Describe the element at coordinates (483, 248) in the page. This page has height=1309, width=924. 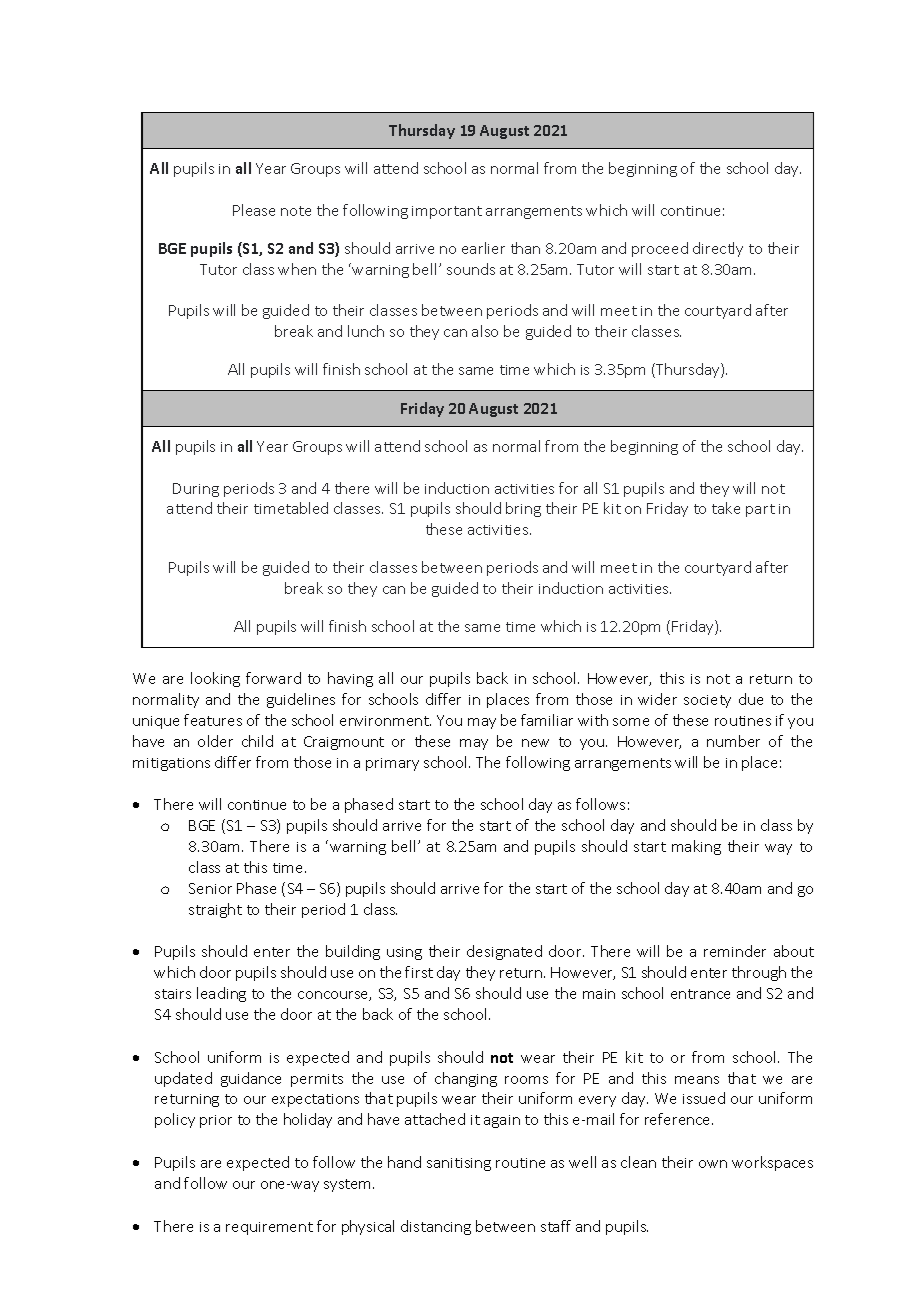
I see `earlier` at that location.
